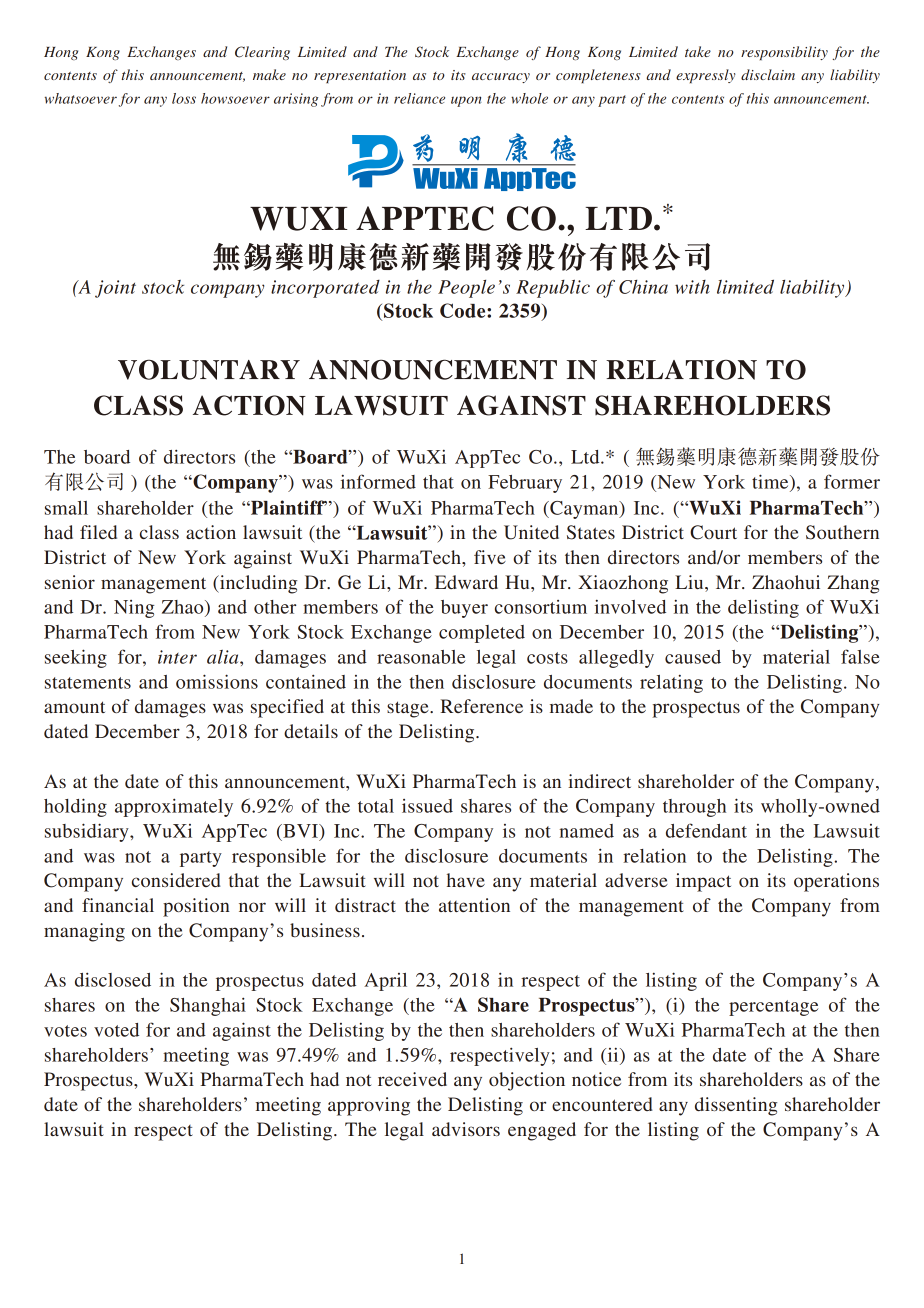  Describe the element at coordinates (116, 1030) in the image. I see `voted` at that location.
